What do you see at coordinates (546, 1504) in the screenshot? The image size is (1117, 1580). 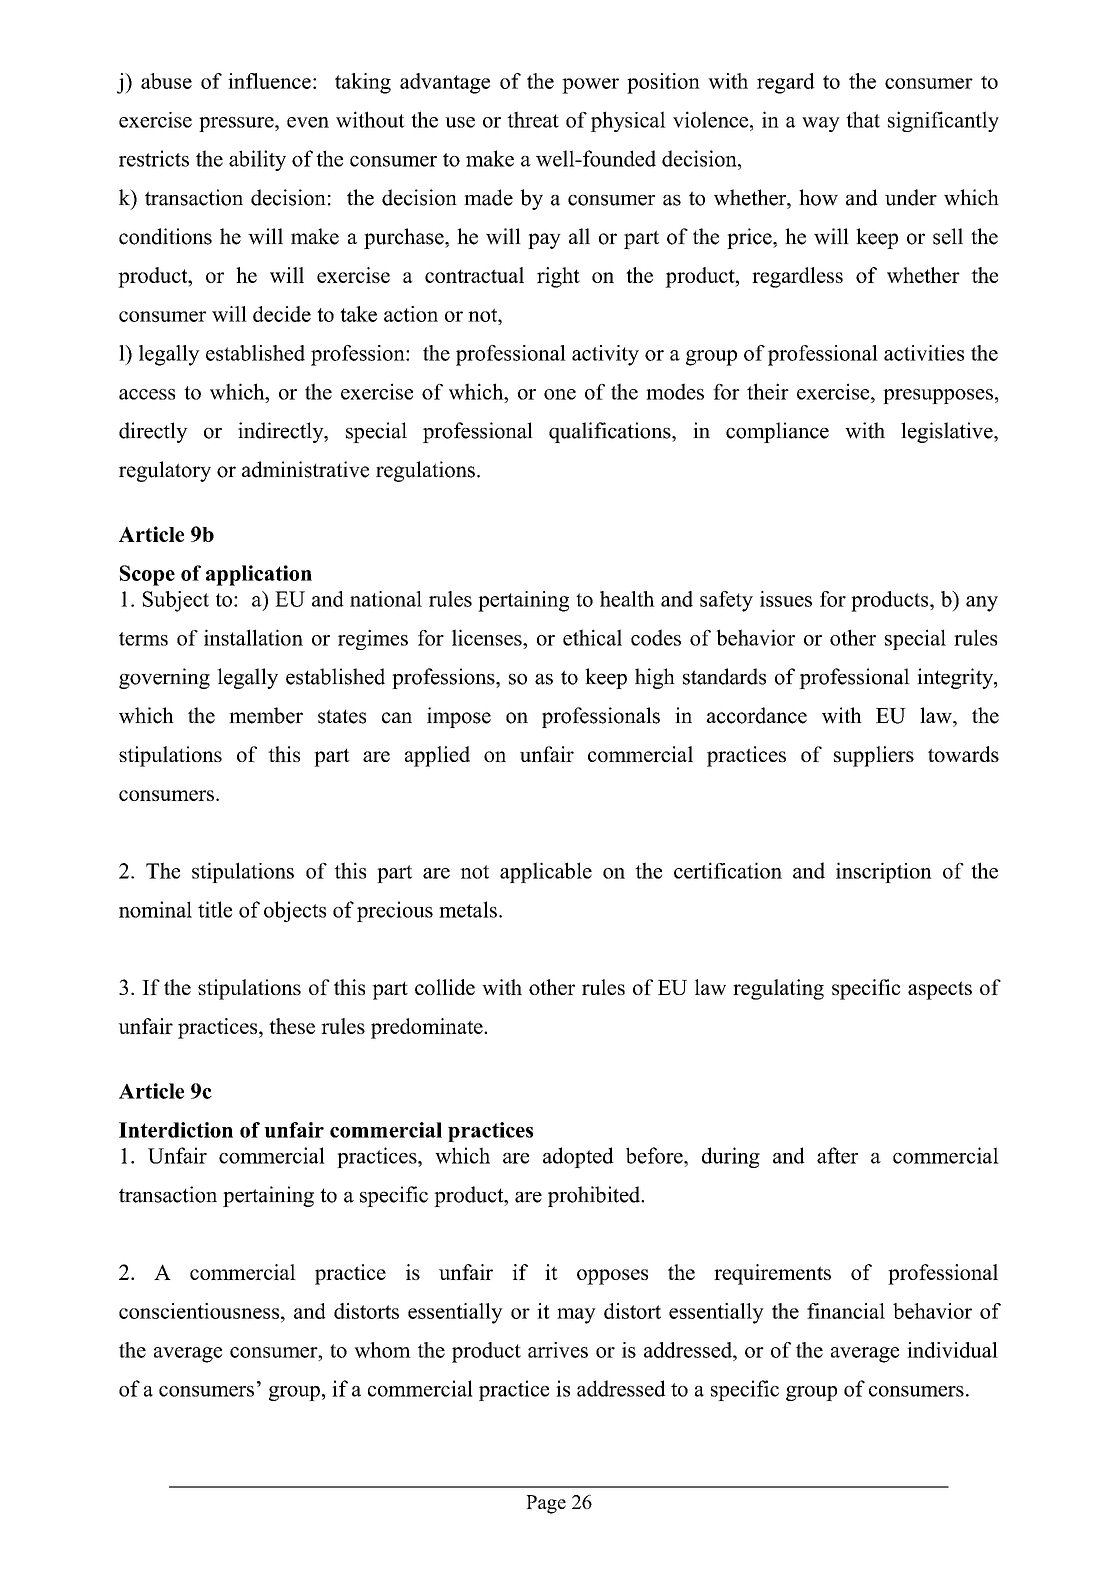 I see `Page` at bounding box center [546, 1504].
